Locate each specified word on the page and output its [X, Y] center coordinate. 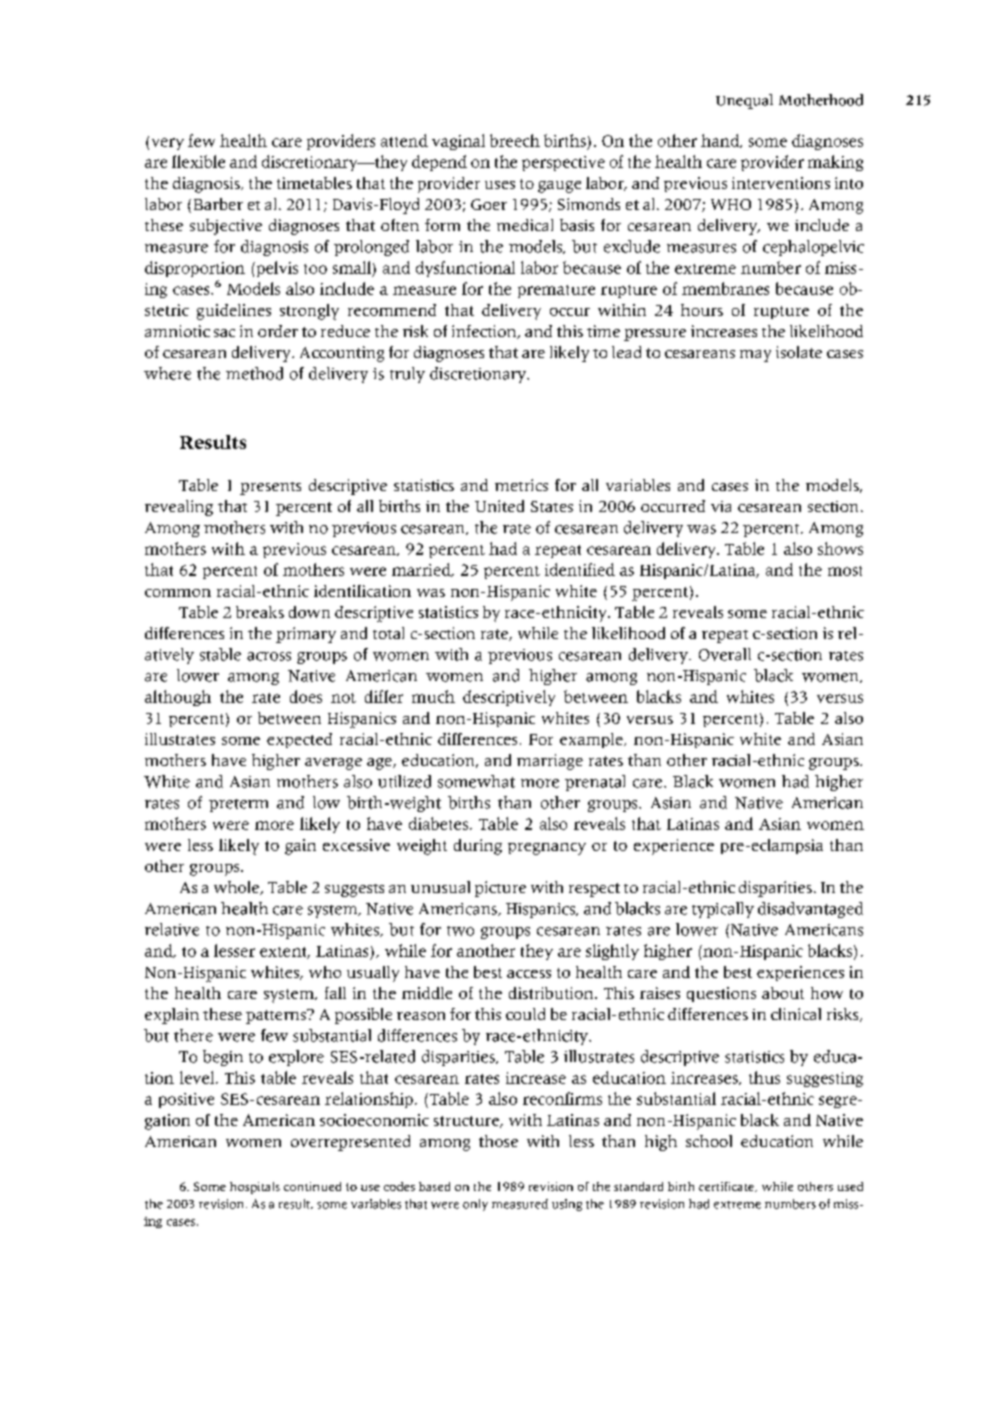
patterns [277, 1016]
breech [515, 140]
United [499, 506]
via [721, 506]
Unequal [744, 101]
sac [224, 333]
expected [299, 740]
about [783, 993]
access [529, 974]
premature [556, 291]
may [755, 356]
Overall [725, 654]
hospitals [255, 1188]
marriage [550, 762]
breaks [260, 612]
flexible [198, 161]
